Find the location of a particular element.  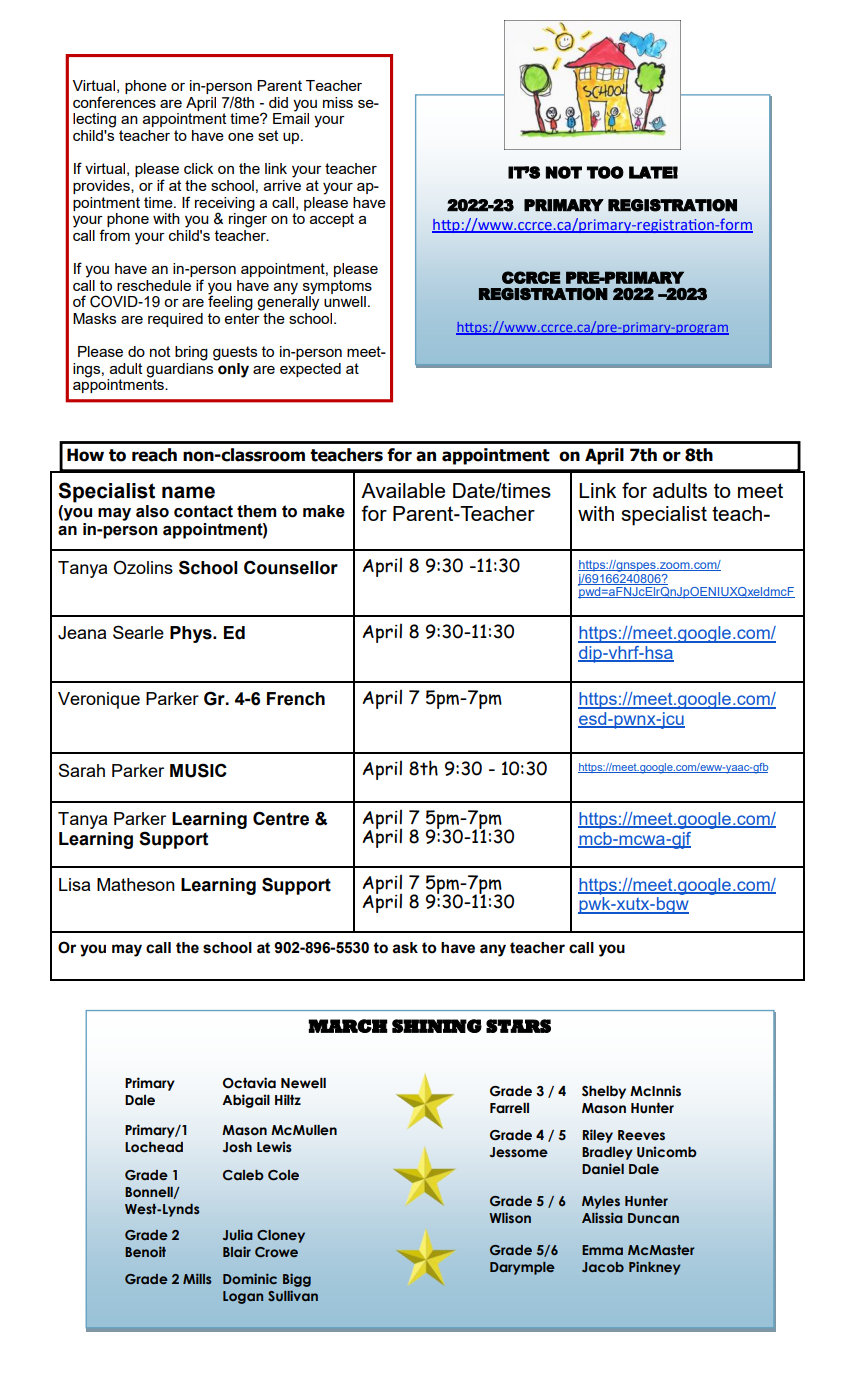

Matheson is located at coordinates (136, 884).
